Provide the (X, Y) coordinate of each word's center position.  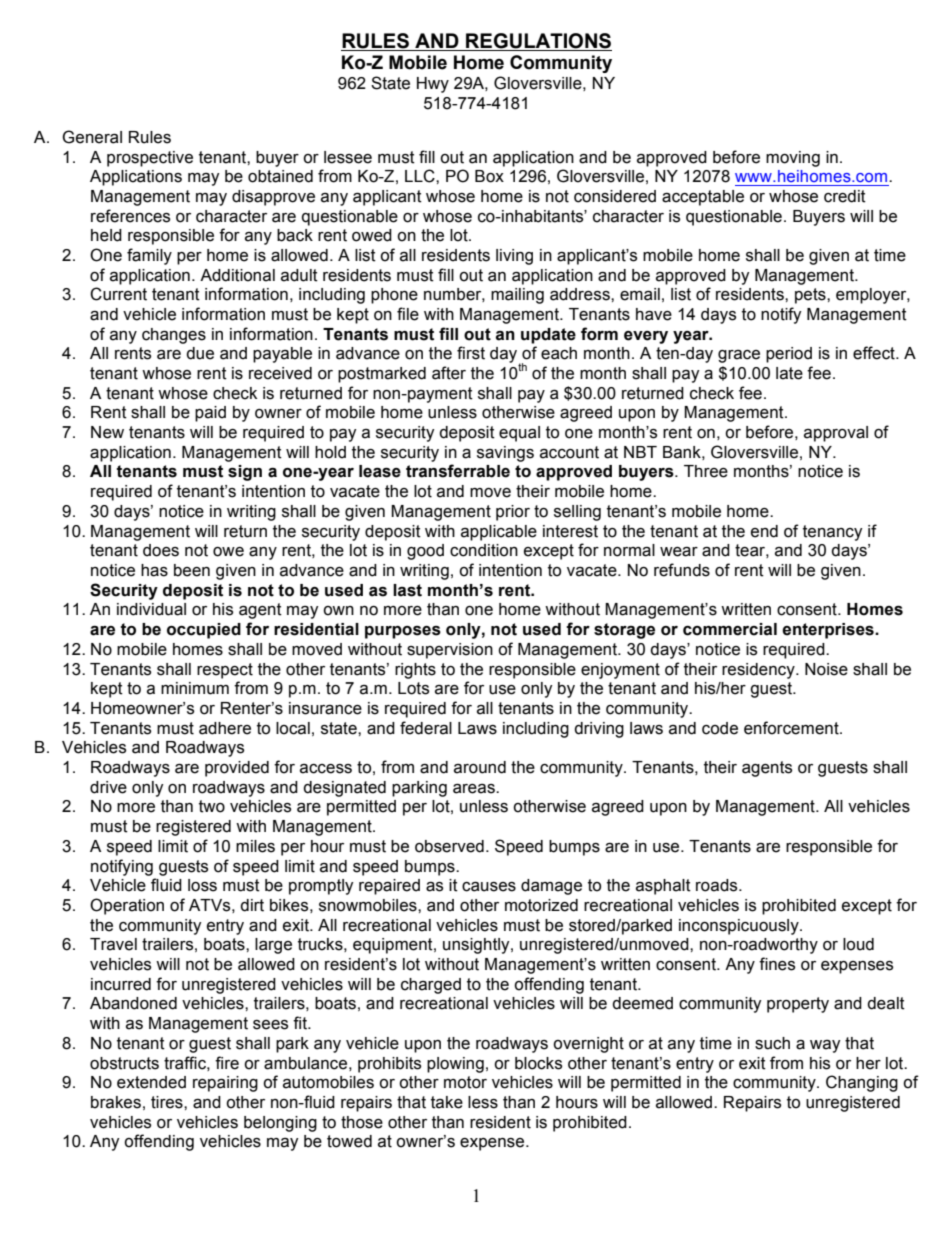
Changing (862, 1083)
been (192, 570)
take (447, 1102)
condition (484, 550)
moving (793, 159)
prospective (150, 159)
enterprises (829, 631)
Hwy (433, 85)
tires (168, 1102)
